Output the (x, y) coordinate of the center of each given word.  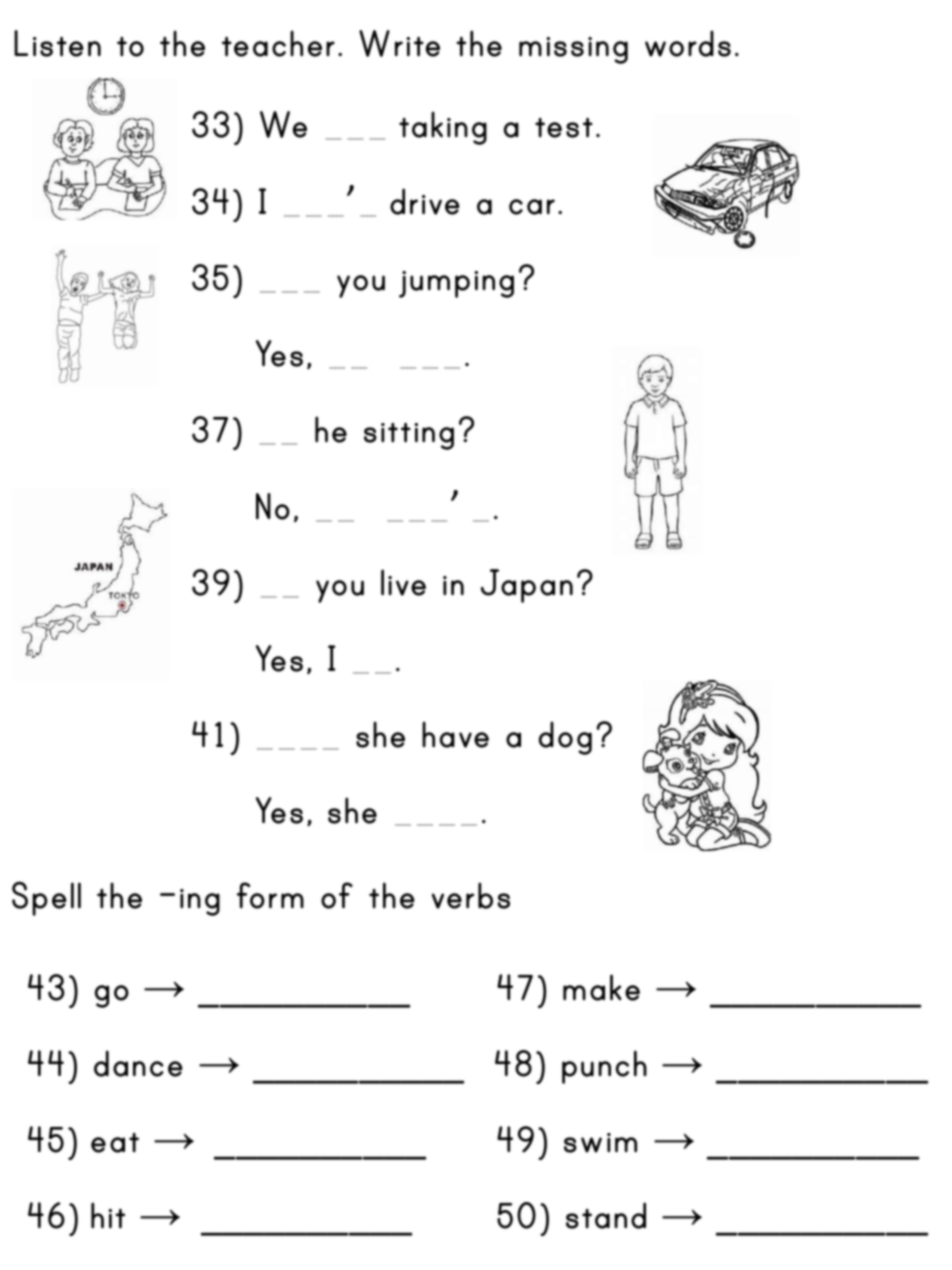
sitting (409, 436)
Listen (57, 43)
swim (600, 1143)
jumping (456, 284)
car (532, 207)
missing (573, 50)
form (270, 895)
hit (108, 1215)
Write (399, 43)
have (455, 734)
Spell (46, 898)
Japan (527, 586)
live (403, 582)
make (601, 987)
